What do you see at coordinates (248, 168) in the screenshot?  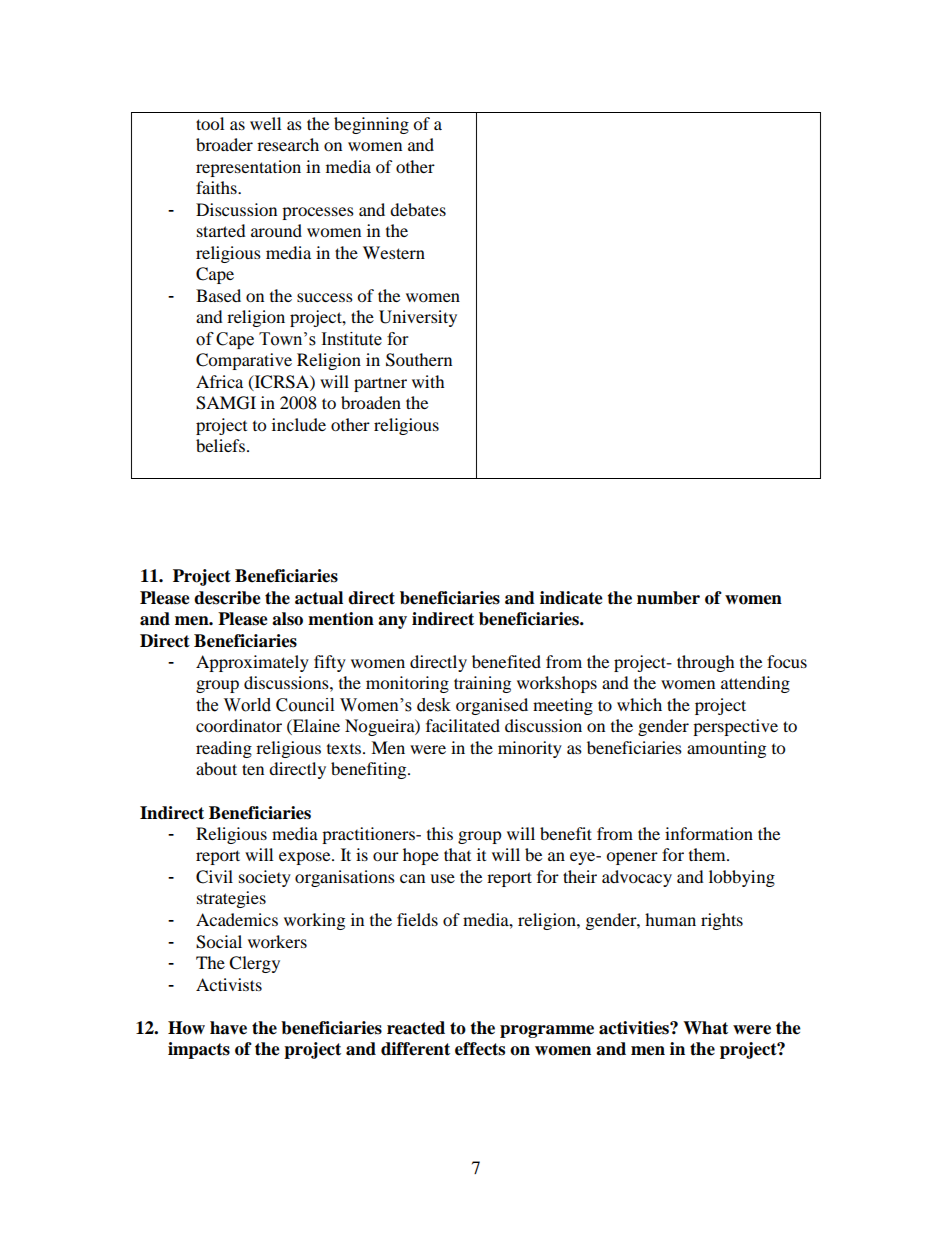 I see `representation` at bounding box center [248, 168].
